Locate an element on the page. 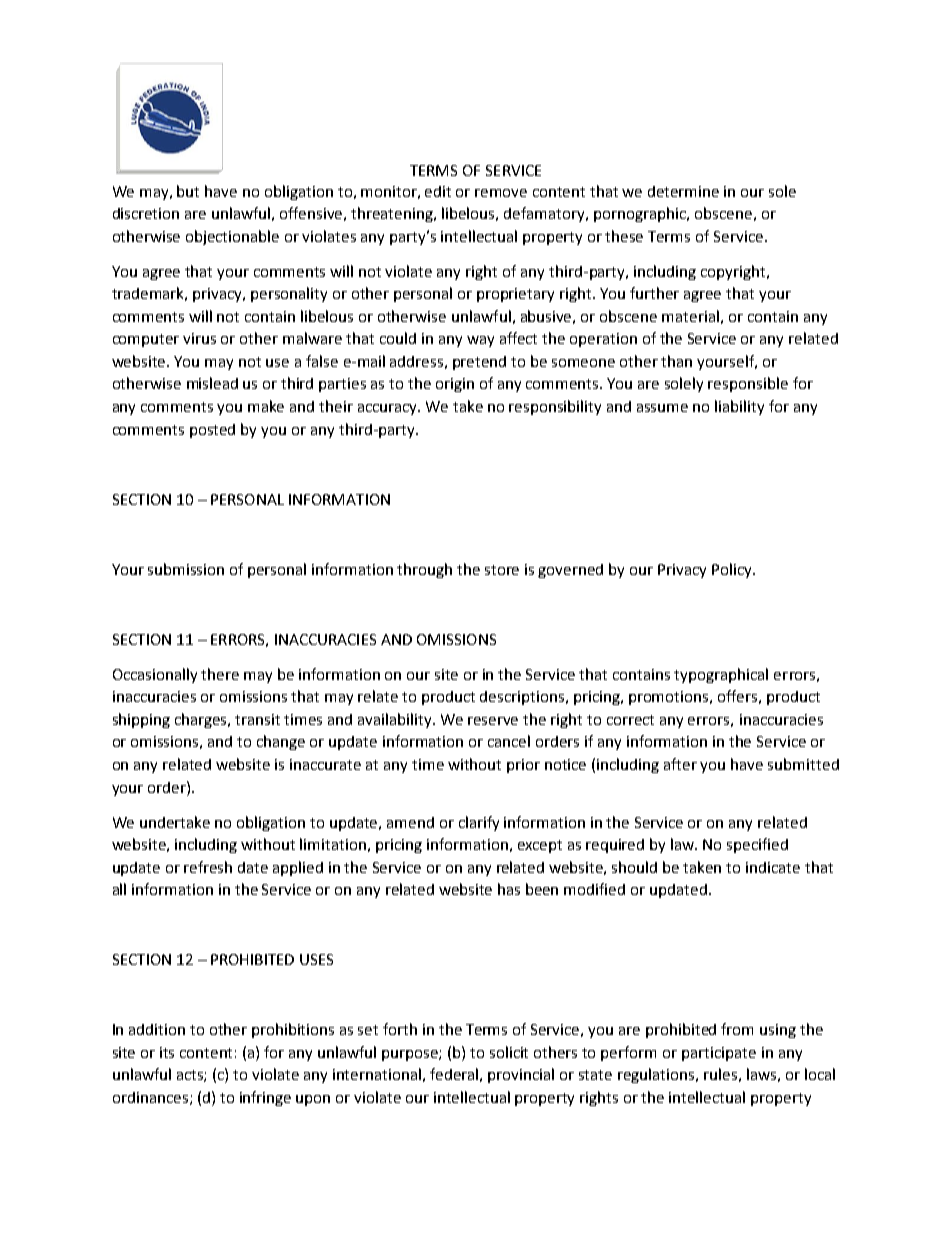 The width and height of the page is (952, 1233). there is located at coordinates (220, 674).
